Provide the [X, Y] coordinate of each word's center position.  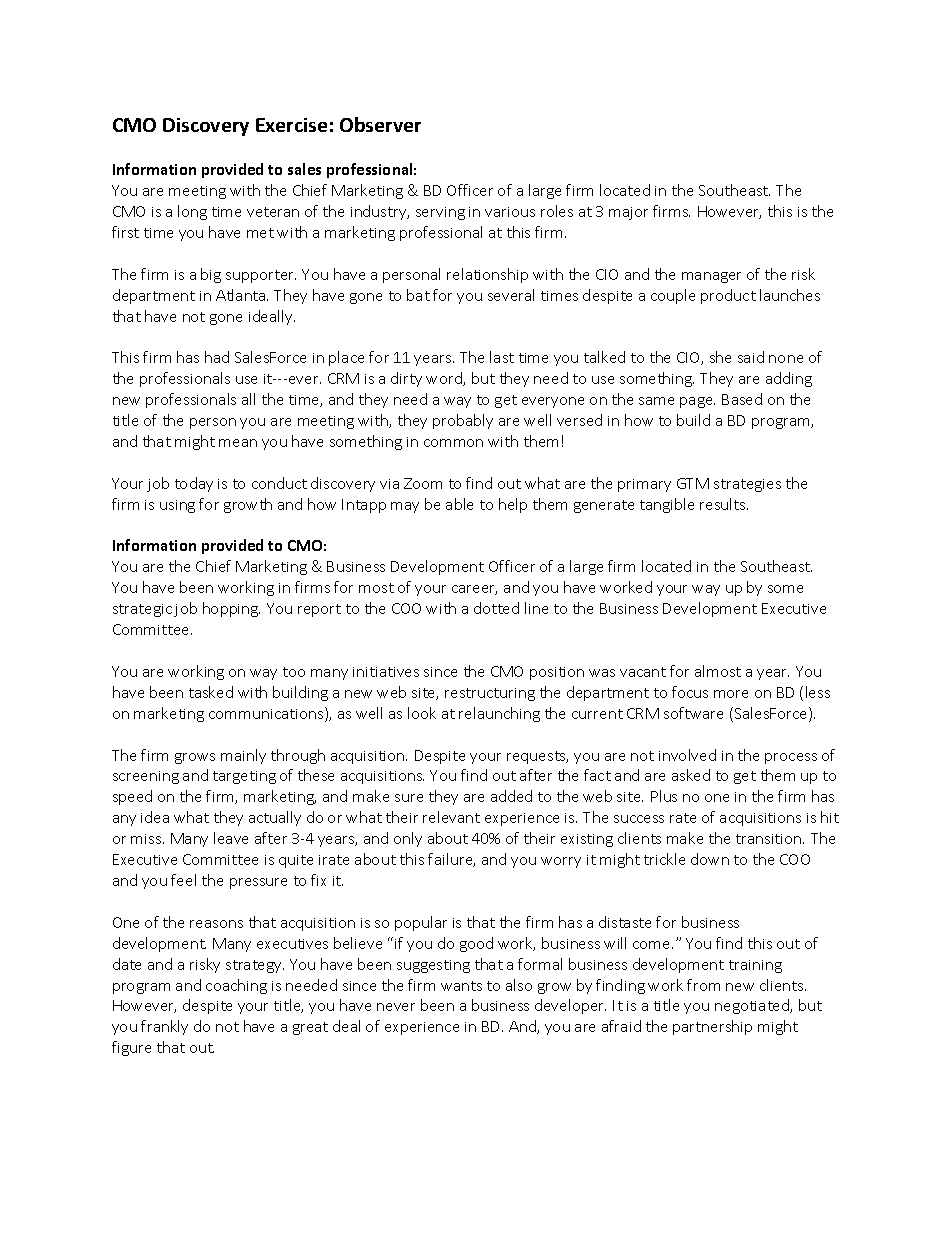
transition [770, 839]
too [294, 672]
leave [231, 838]
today [194, 484]
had [217, 357]
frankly [164, 1027]
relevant [451, 817]
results [724, 504]
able [459, 504]
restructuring [490, 694]
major [628, 213]
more [731, 694]
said [751, 357]
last [502, 357]
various [510, 212]
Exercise [291, 125]
